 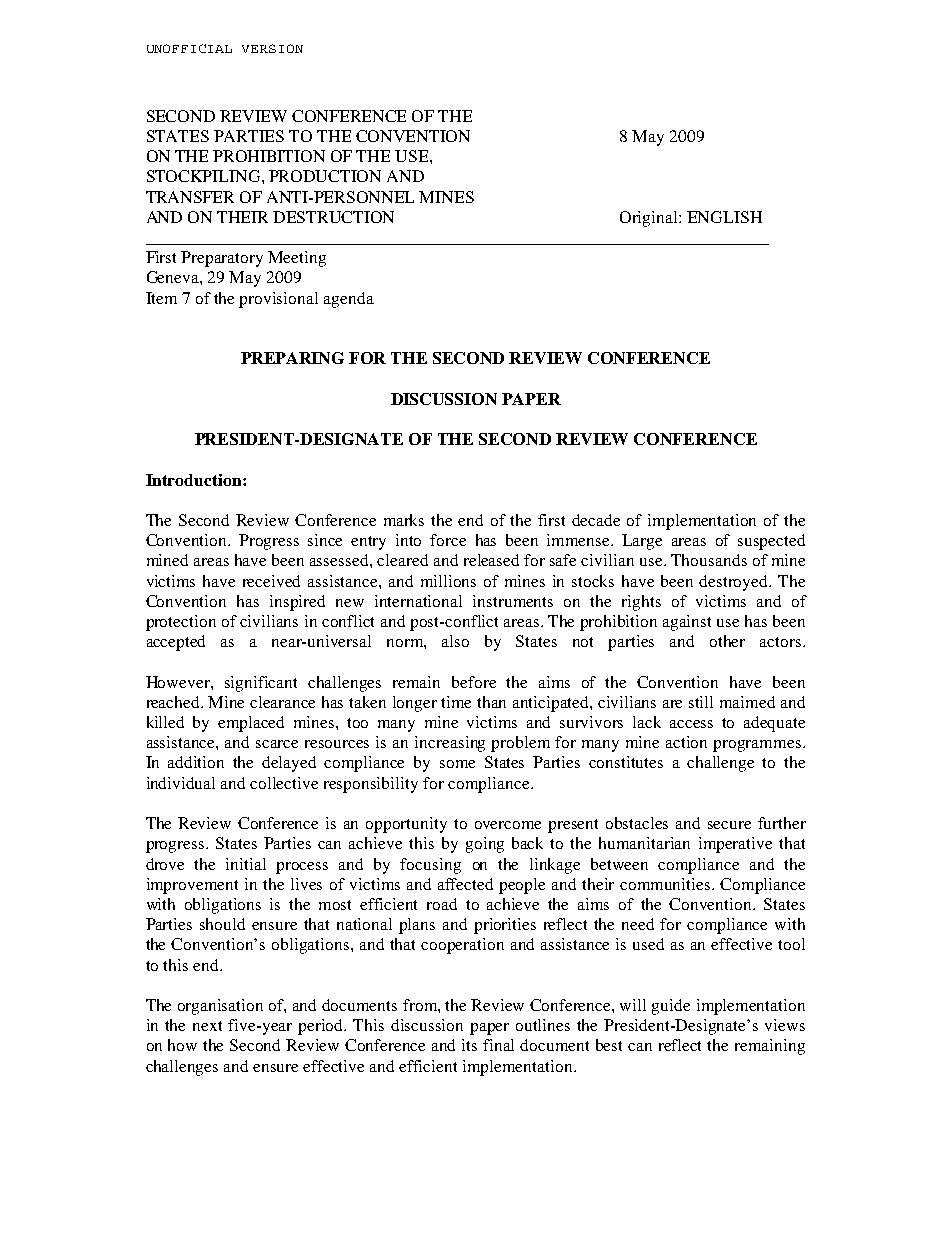 What do you see at coordinates (271, 581) in the image?
I see `received` at bounding box center [271, 581].
